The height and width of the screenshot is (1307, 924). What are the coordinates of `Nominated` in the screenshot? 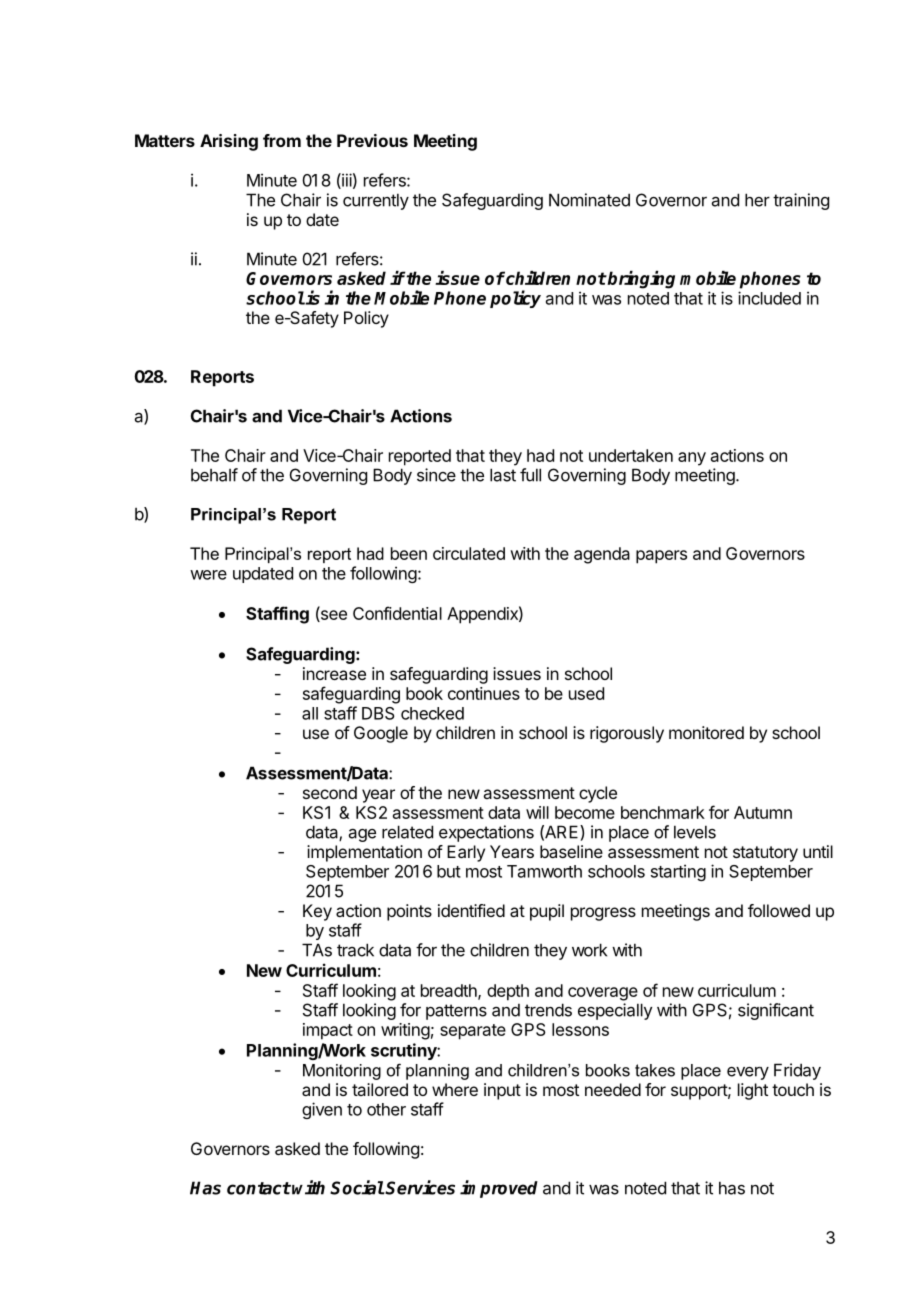 It's located at (589, 200).
